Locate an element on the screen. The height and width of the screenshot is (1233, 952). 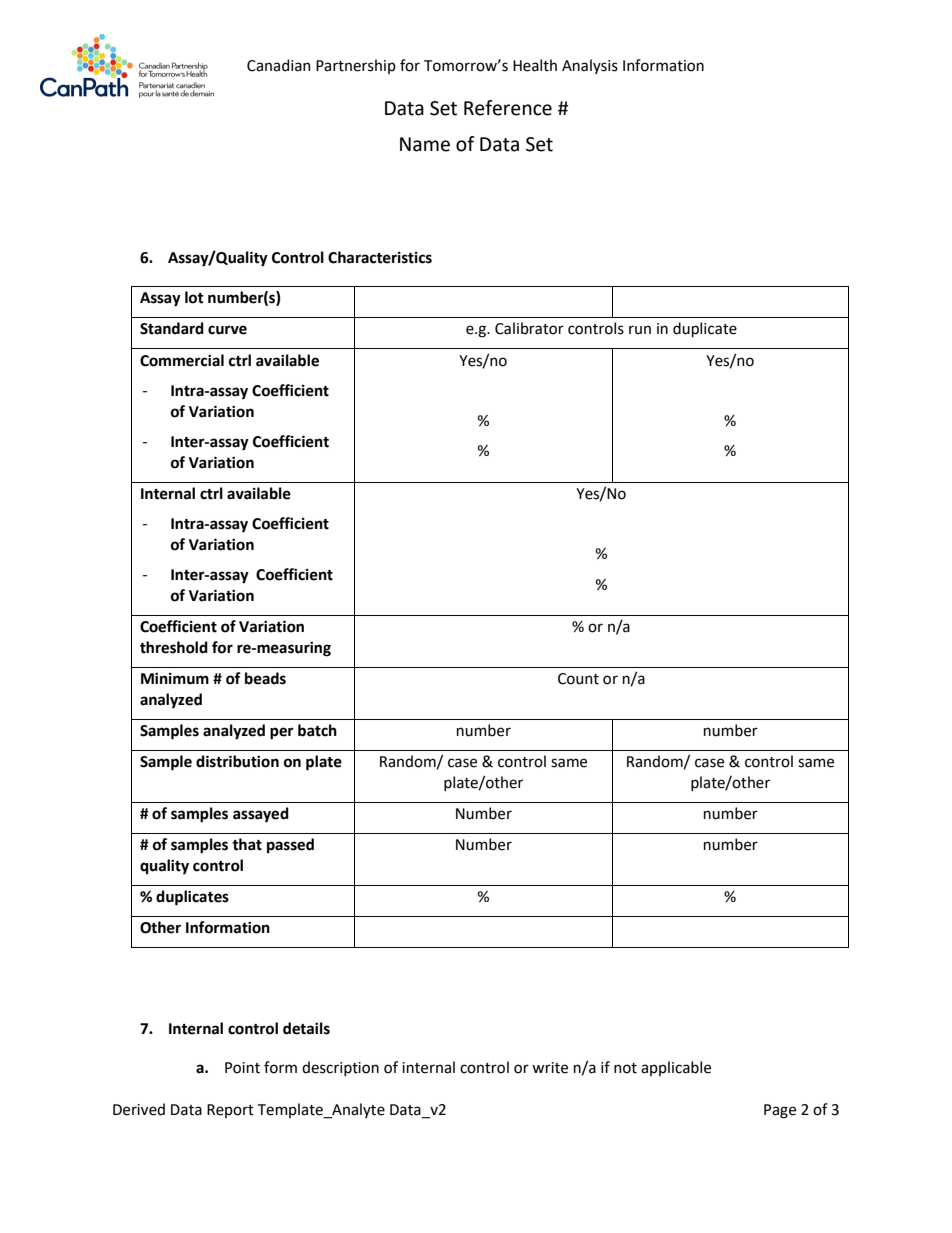
Reference is located at coordinates (508, 108).
